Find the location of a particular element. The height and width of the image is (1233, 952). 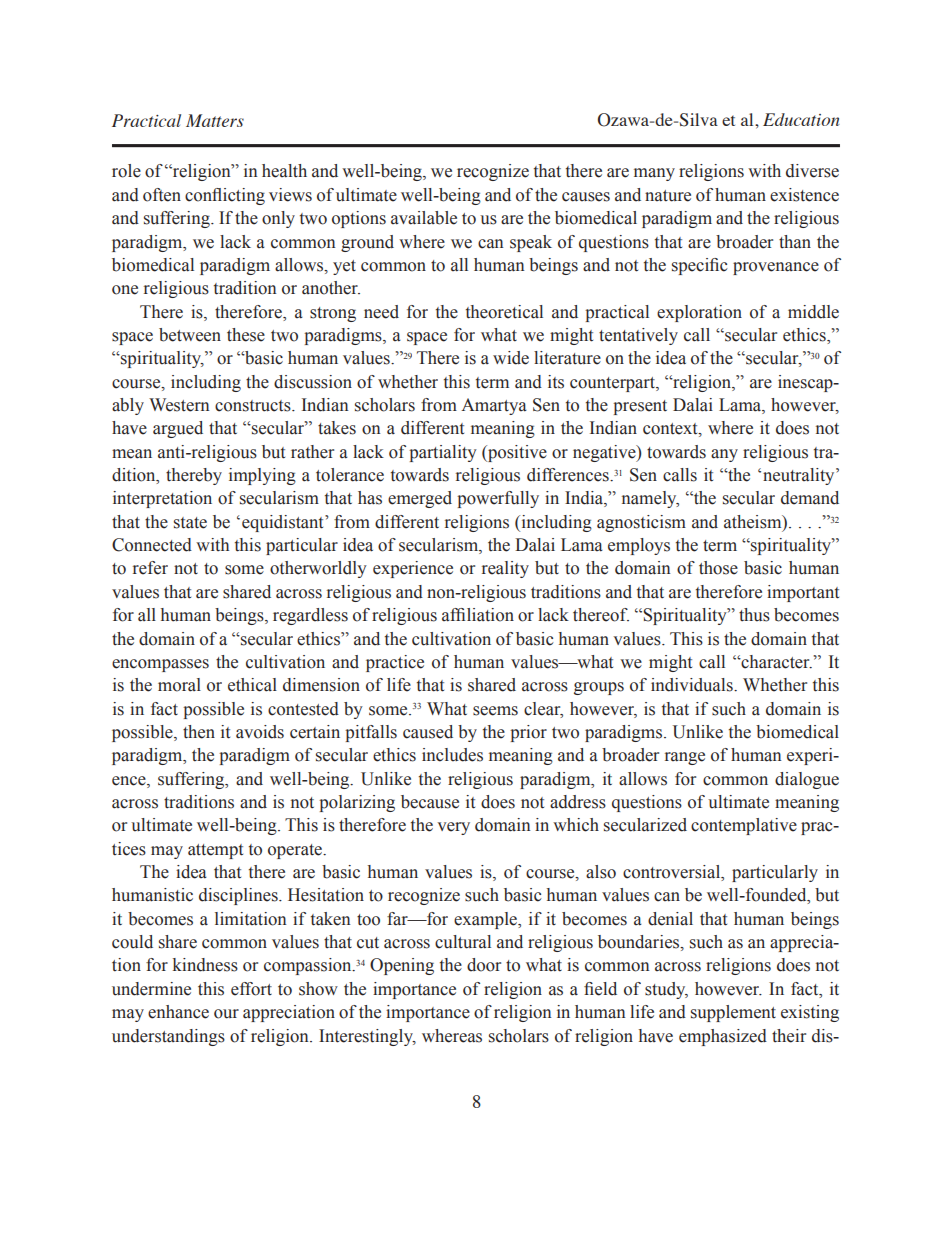

neutrality is located at coordinates (800, 476).
